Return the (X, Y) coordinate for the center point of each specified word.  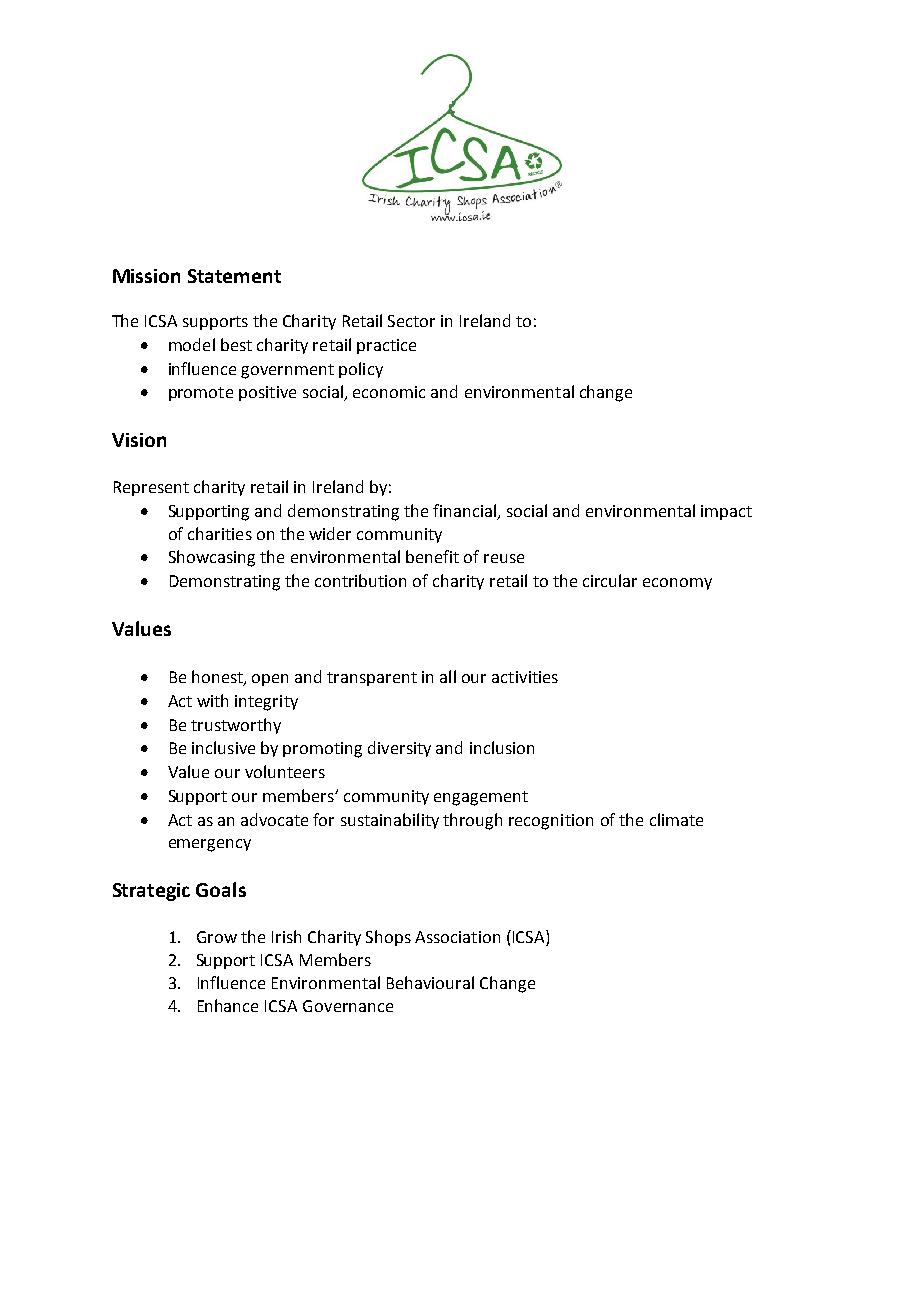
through (472, 821)
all (448, 676)
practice (386, 346)
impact (726, 512)
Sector (411, 321)
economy (677, 584)
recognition (551, 822)
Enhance (228, 1005)
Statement (234, 276)
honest (218, 678)
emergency (210, 845)
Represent (151, 488)
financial (465, 512)
